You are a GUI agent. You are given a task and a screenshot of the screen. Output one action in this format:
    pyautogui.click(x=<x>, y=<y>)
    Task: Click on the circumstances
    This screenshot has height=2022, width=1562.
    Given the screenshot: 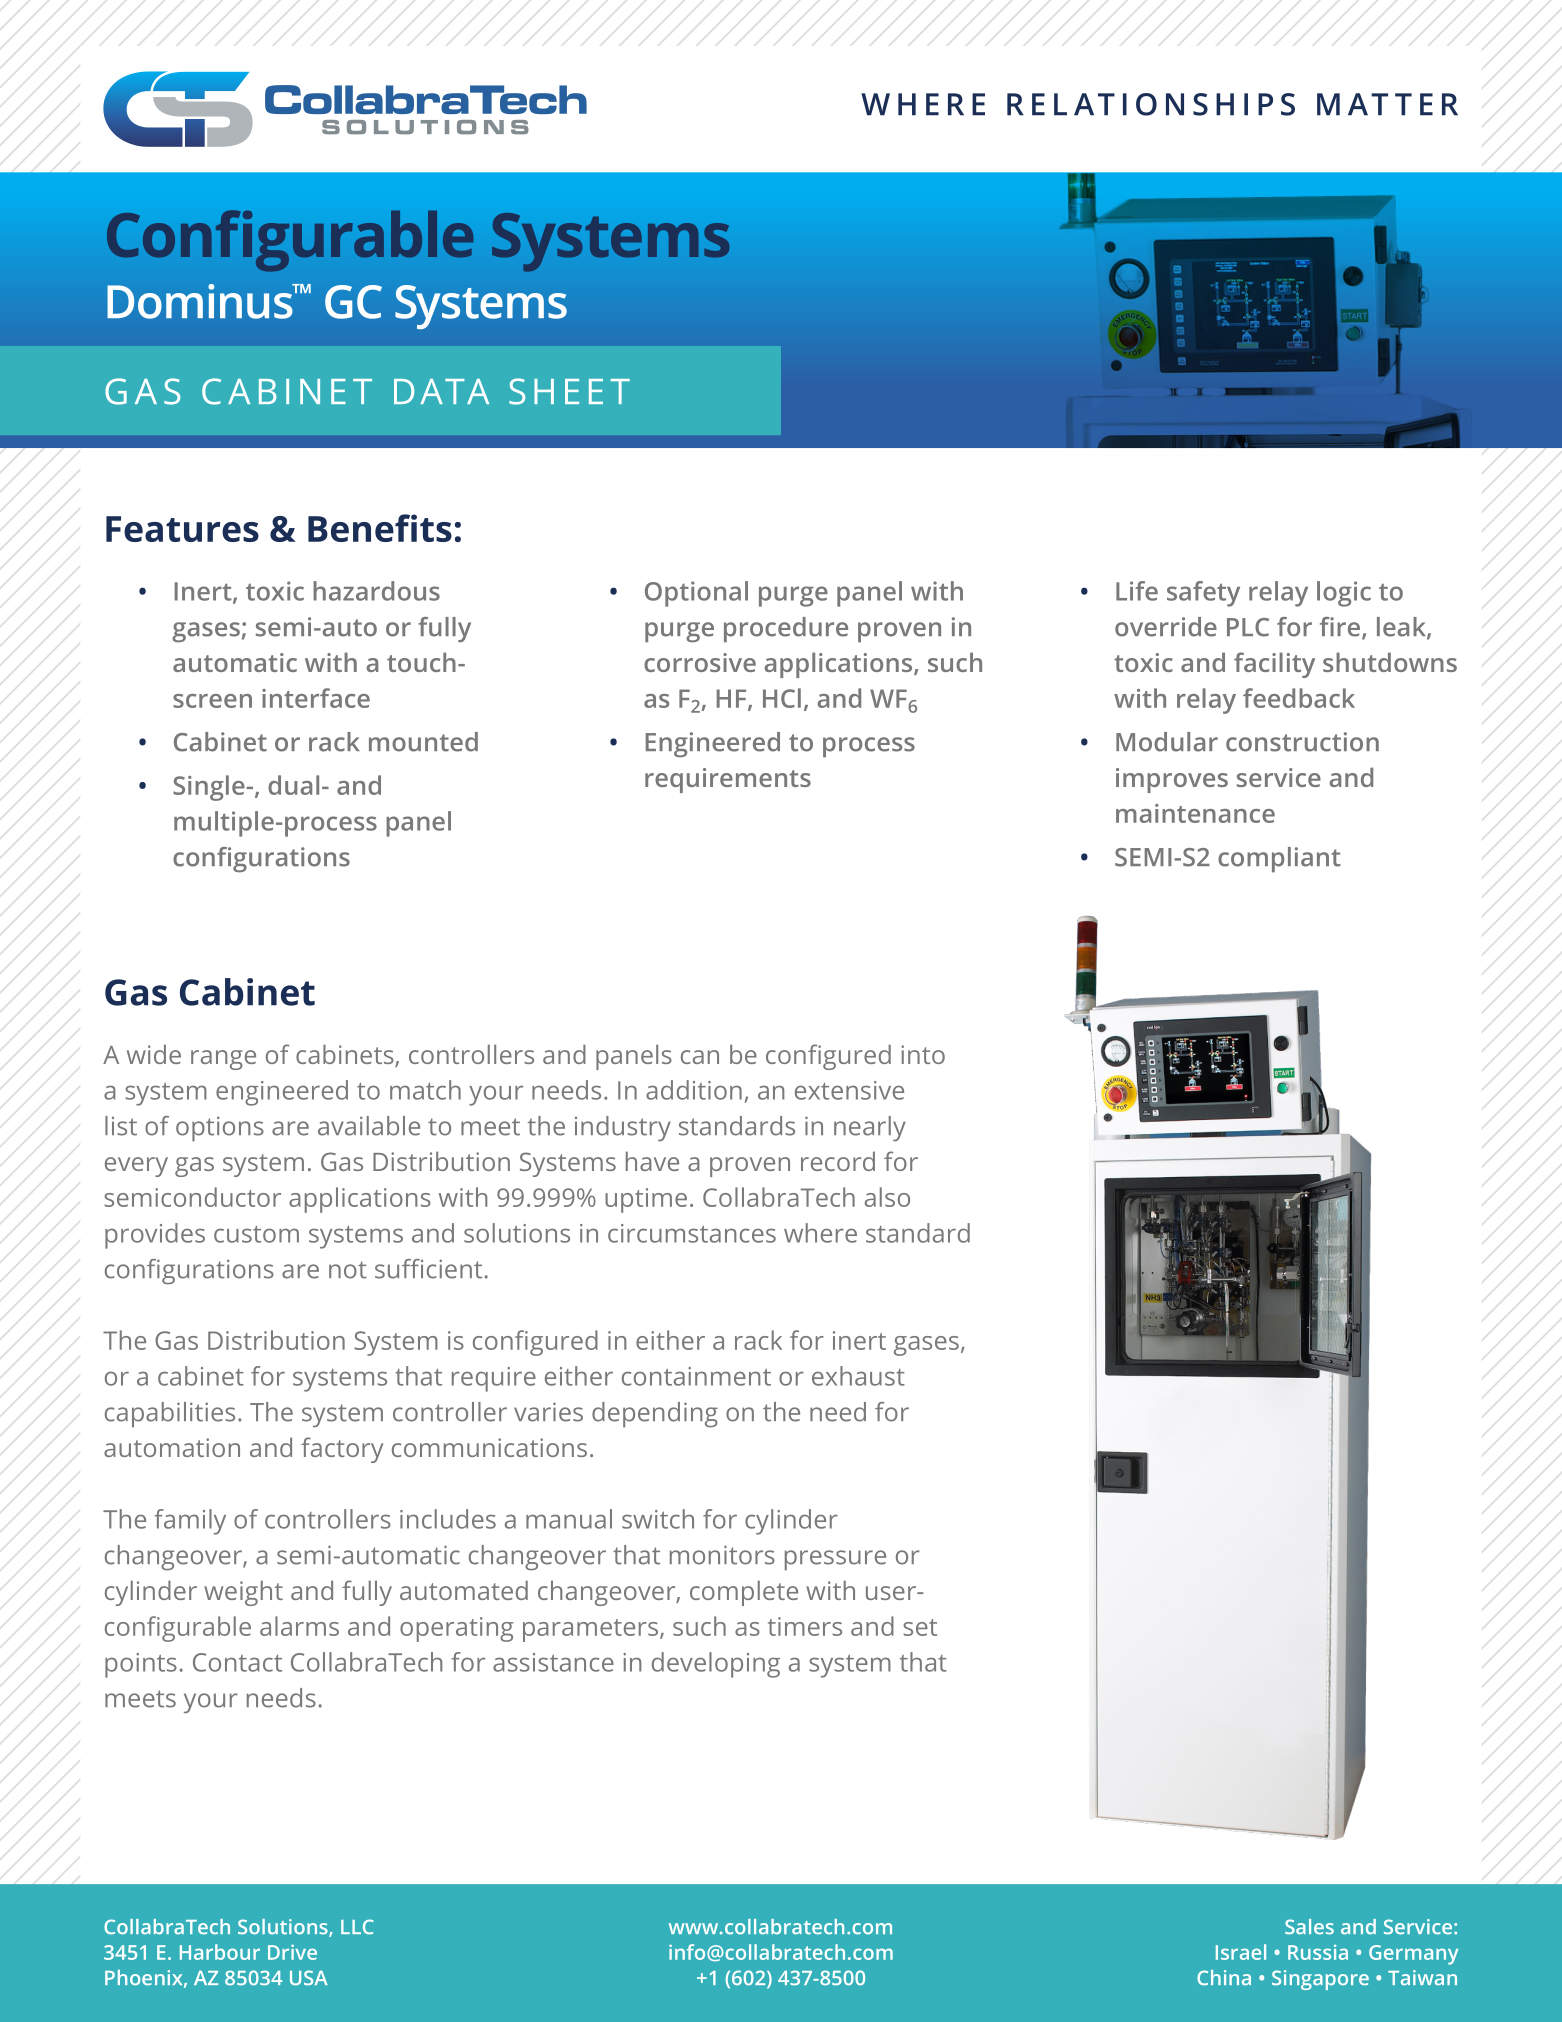 What is the action you would take?
    pyautogui.click(x=692, y=1233)
